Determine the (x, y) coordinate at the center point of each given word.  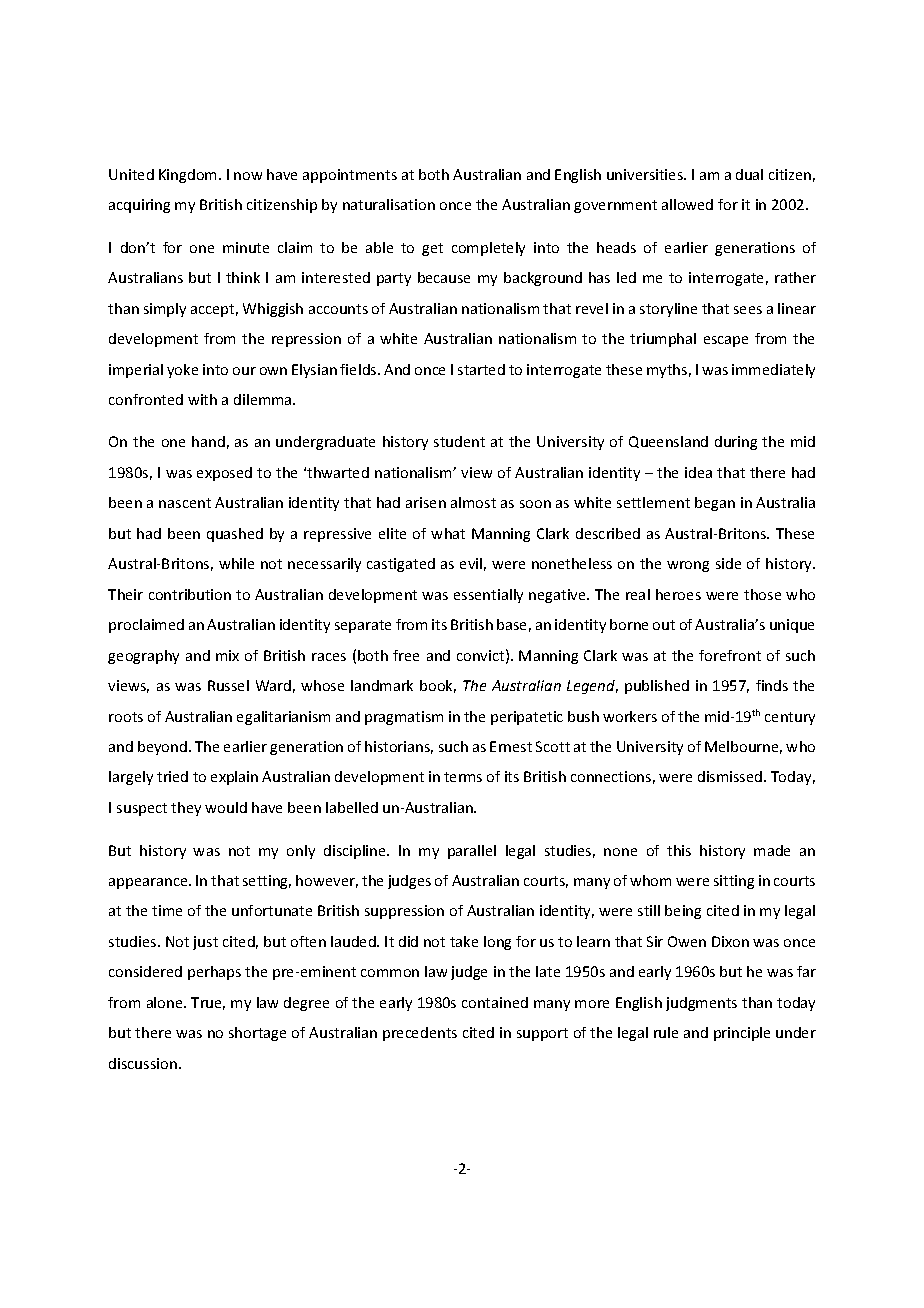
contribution (190, 594)
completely (488, 249)
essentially (488, 596)
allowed (687, 204)
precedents (420, 1034)
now (248, 176)
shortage (257, 1034)
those (762, 594)
